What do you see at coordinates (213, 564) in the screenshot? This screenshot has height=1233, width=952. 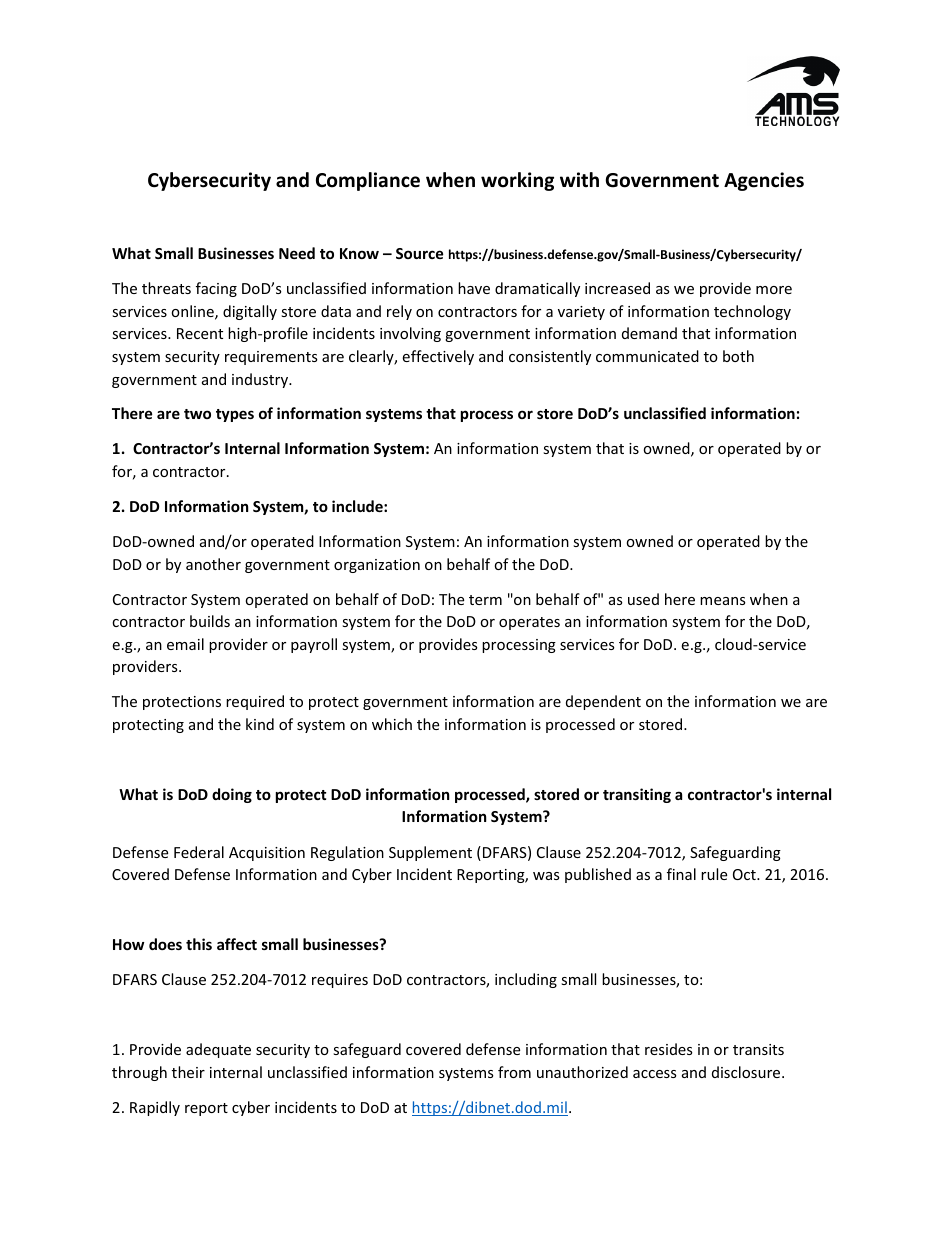 I see `another` at bounding box center [213, 564].
